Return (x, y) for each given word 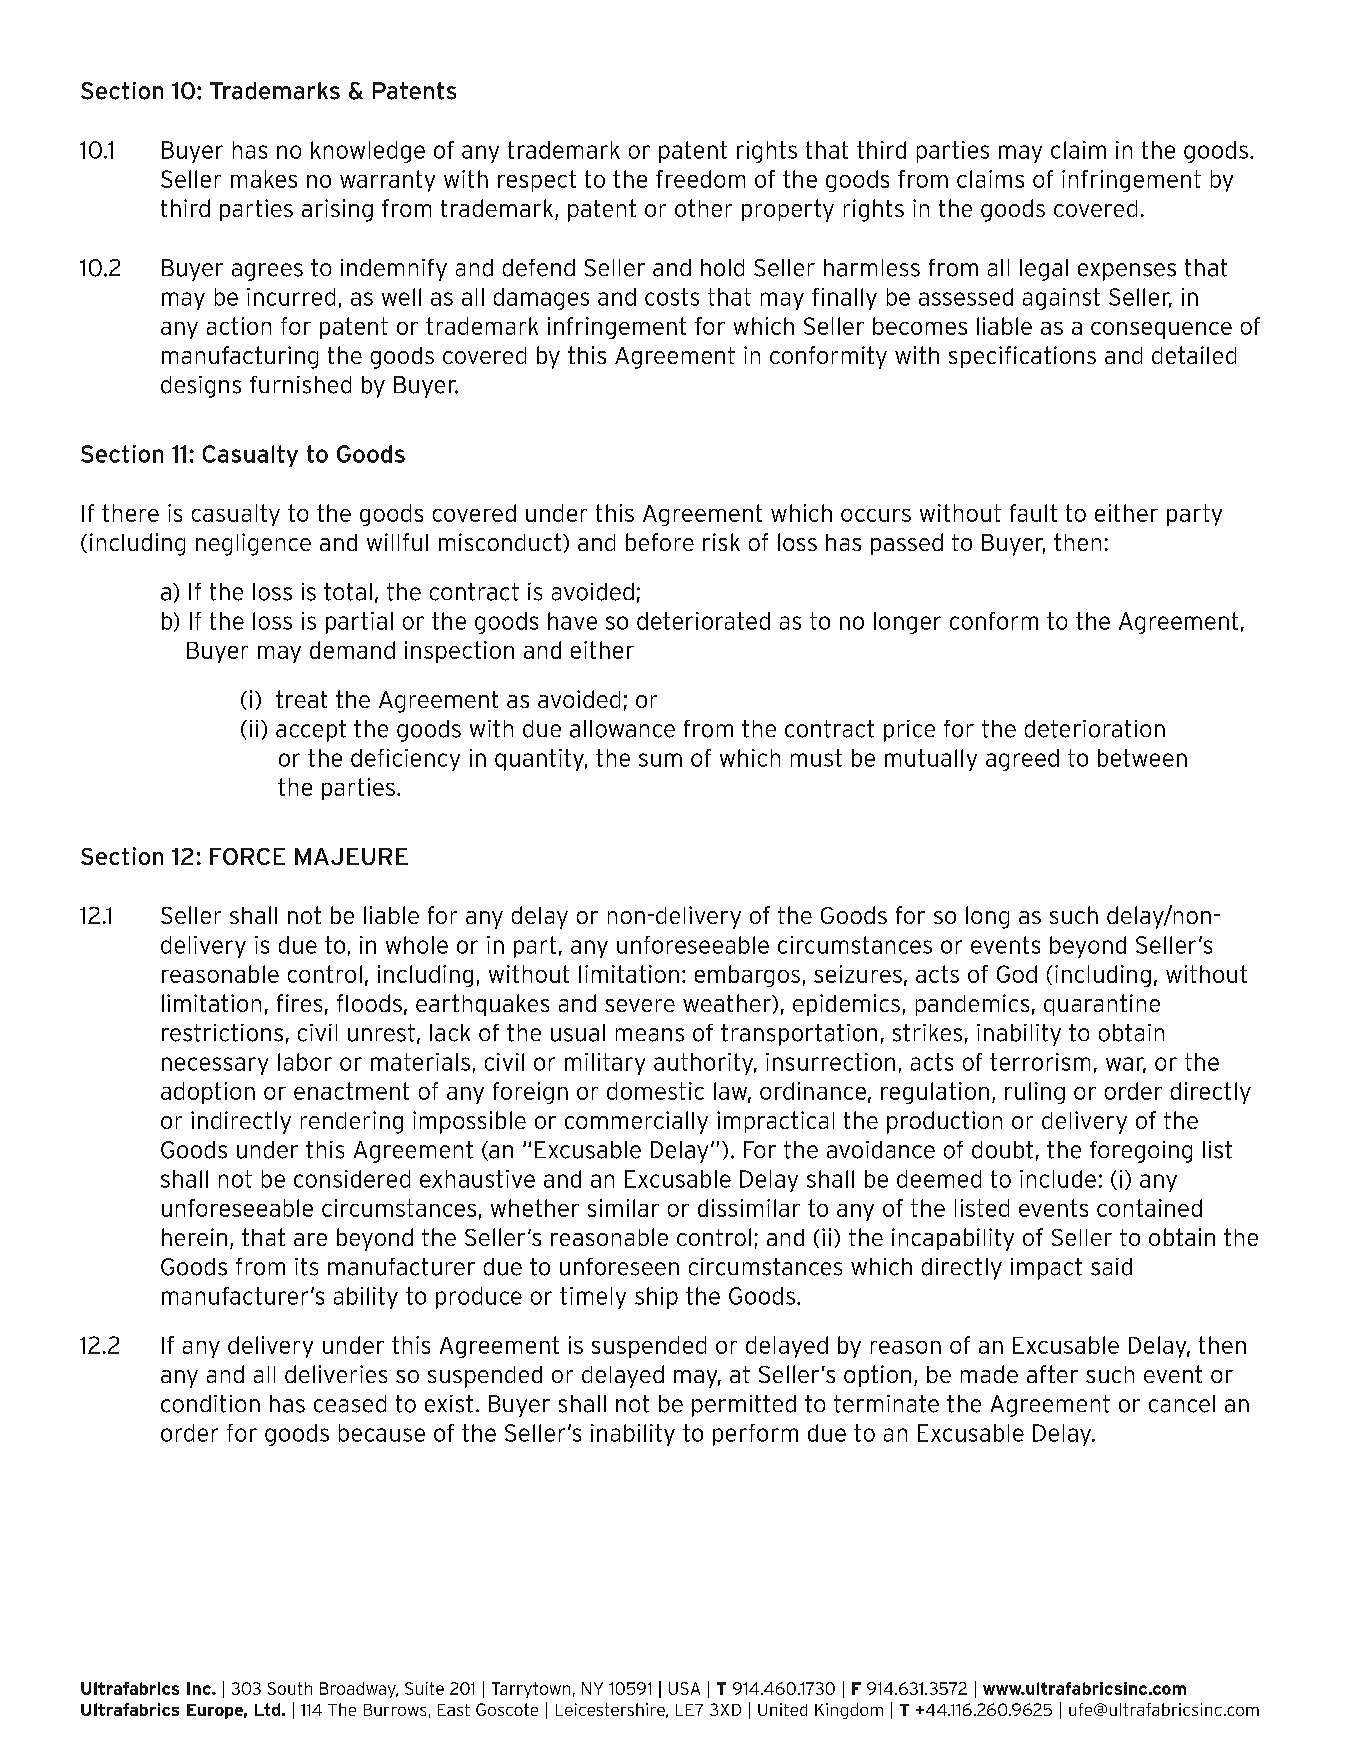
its (306, 1267)
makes (264, 179)
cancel (1182, 1404)
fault (1033, 513)
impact (1046, 1269)
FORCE (247, 856)
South (290, 1688)
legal (1044, 270)
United (782, 1709)
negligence (253, 544)
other (703, 208)
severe (640, 1005)
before (660, 542)
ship (656, 1298)
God (1017, 974)
